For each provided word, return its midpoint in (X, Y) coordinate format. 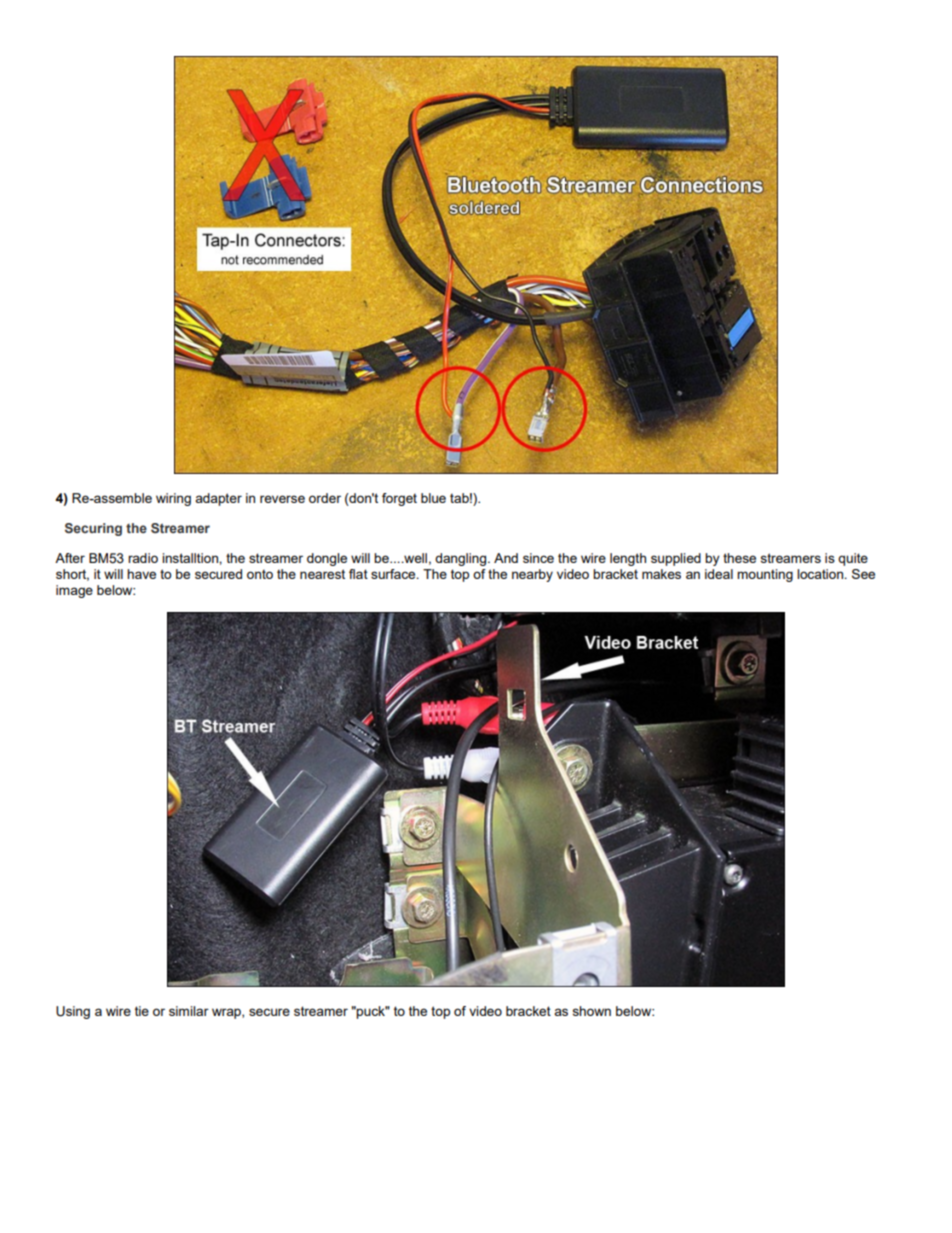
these (739, 558)
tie (142, 1011)
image (74, 591)
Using (73, 1012)
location (821, 574)
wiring (173, 499)
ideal (719, 574)
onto (260, 574)
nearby (532, 575)
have (141, 574)
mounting (765, 575)
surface (394, 574)
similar (189, 1011)
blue (433, 498)
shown (592, 1011)
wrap (227, 1013)
